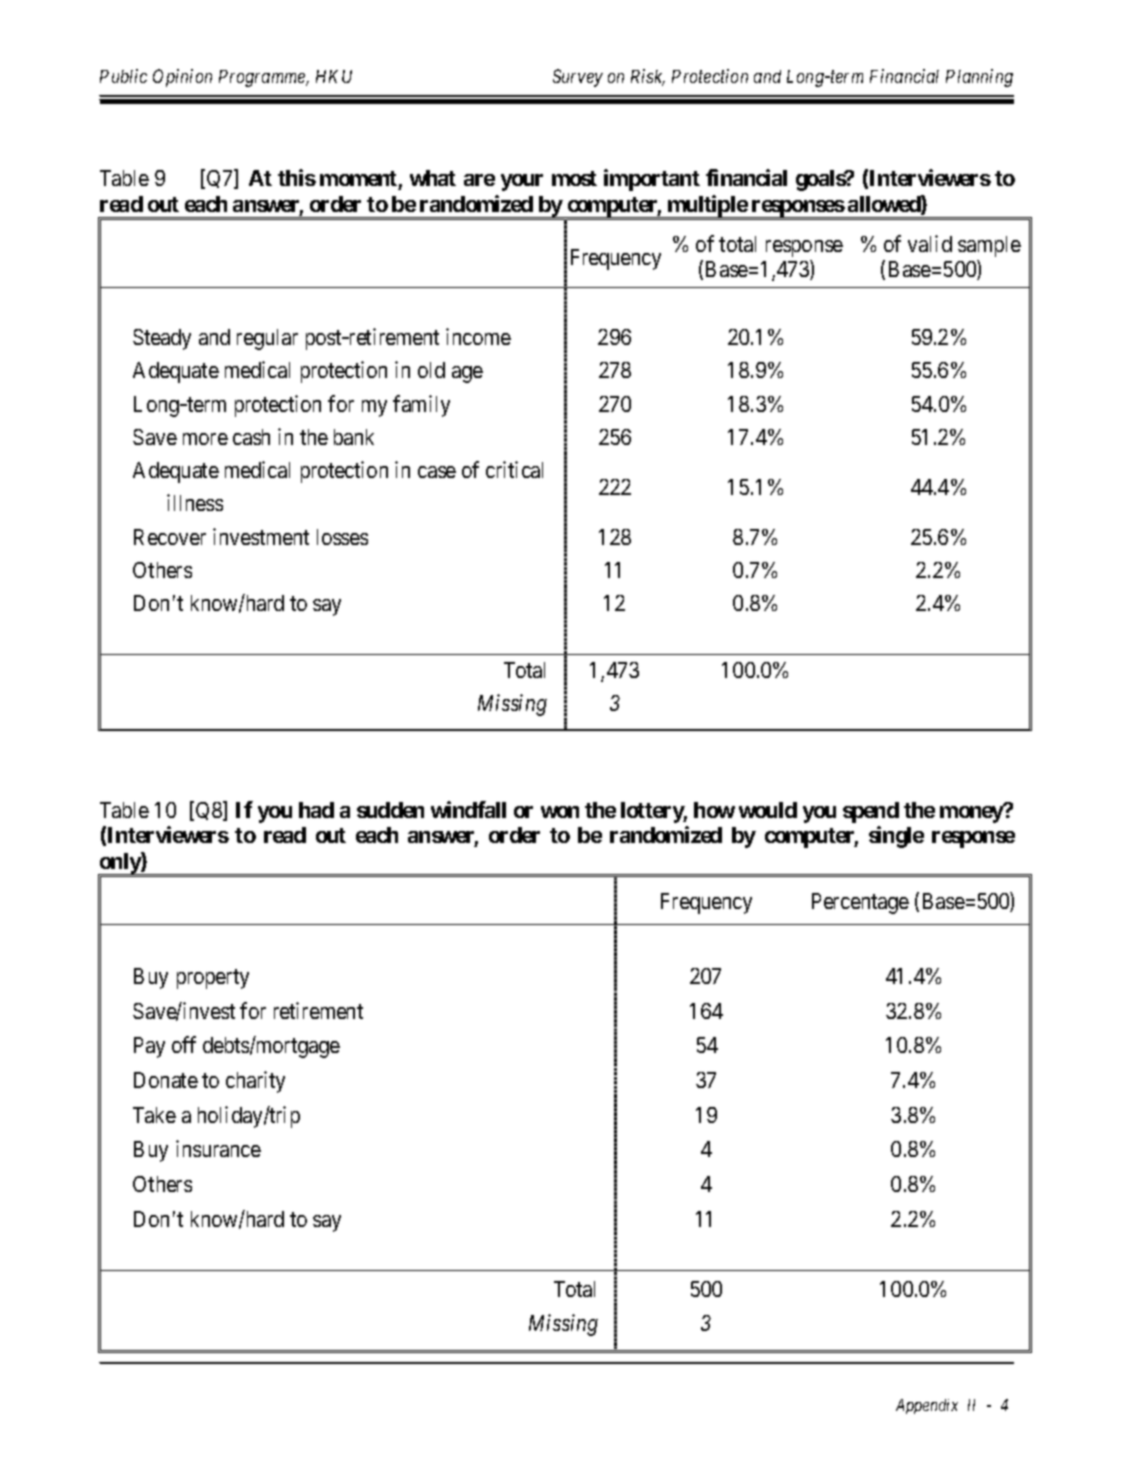 The height and width of the screenshot is (1463, 1130). What do you see at coordinates (578, 78) in the screenshot?
I see `Survey` at bounding box center [578, 78].
